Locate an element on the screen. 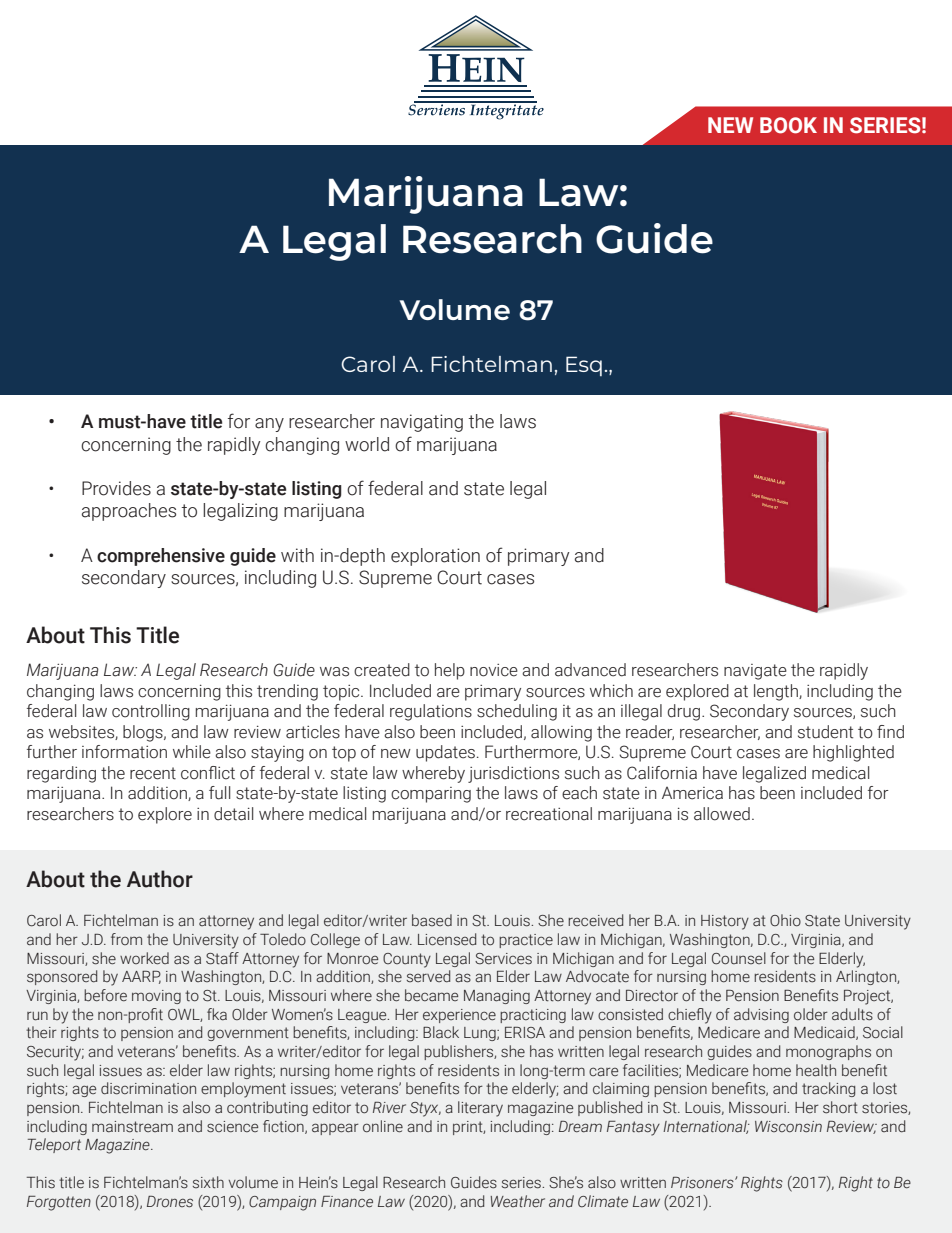 This screenshot has width=952, height=1233. Ohio is located at coordinates (785, 920).
